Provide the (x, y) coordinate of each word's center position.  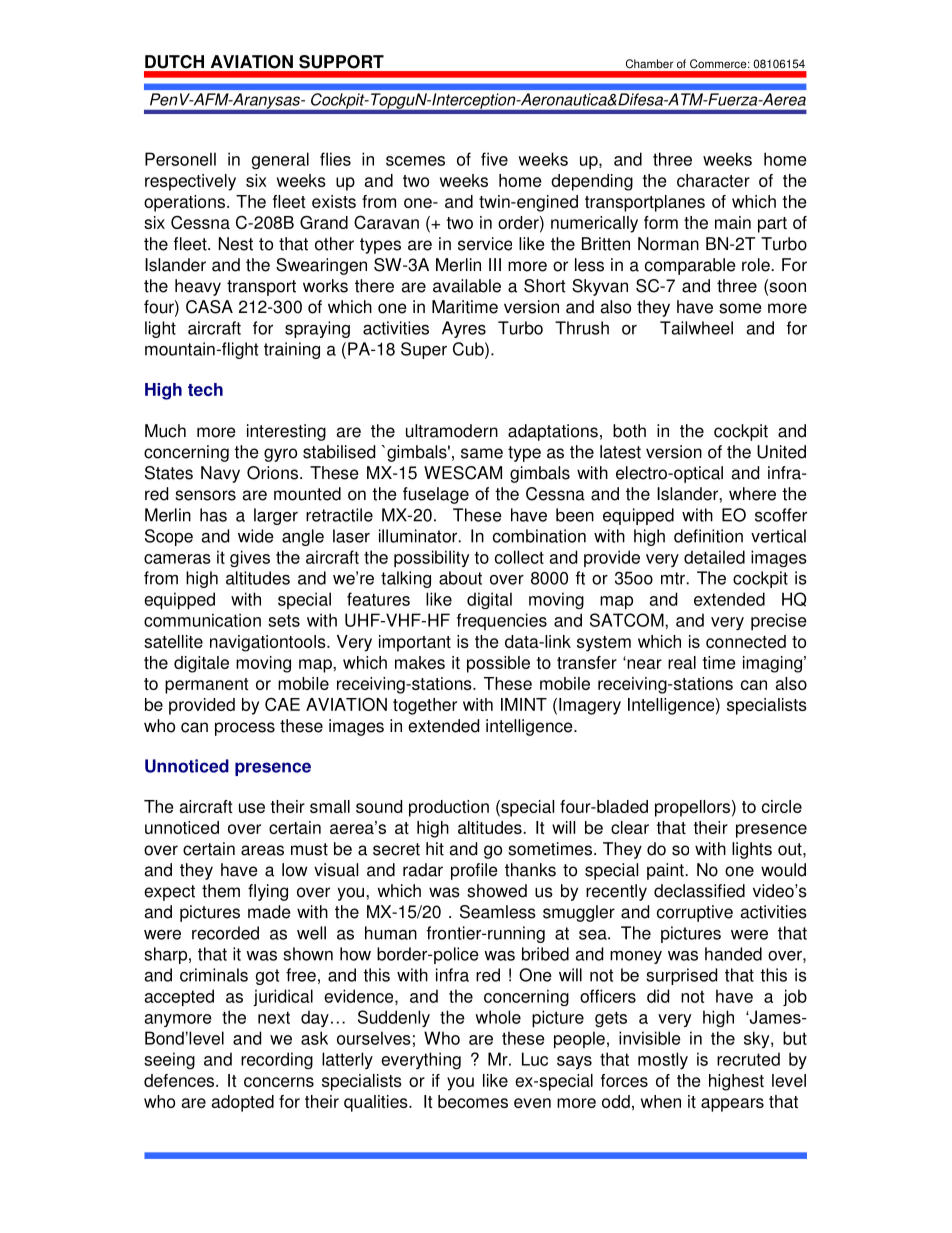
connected (746, 641)
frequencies (502, 621)
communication (202, 620)
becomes (473, 1101)
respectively (190, 182)
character (713, 180)
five (494, 159)
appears (732, 1105)
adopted (242, 1103)
